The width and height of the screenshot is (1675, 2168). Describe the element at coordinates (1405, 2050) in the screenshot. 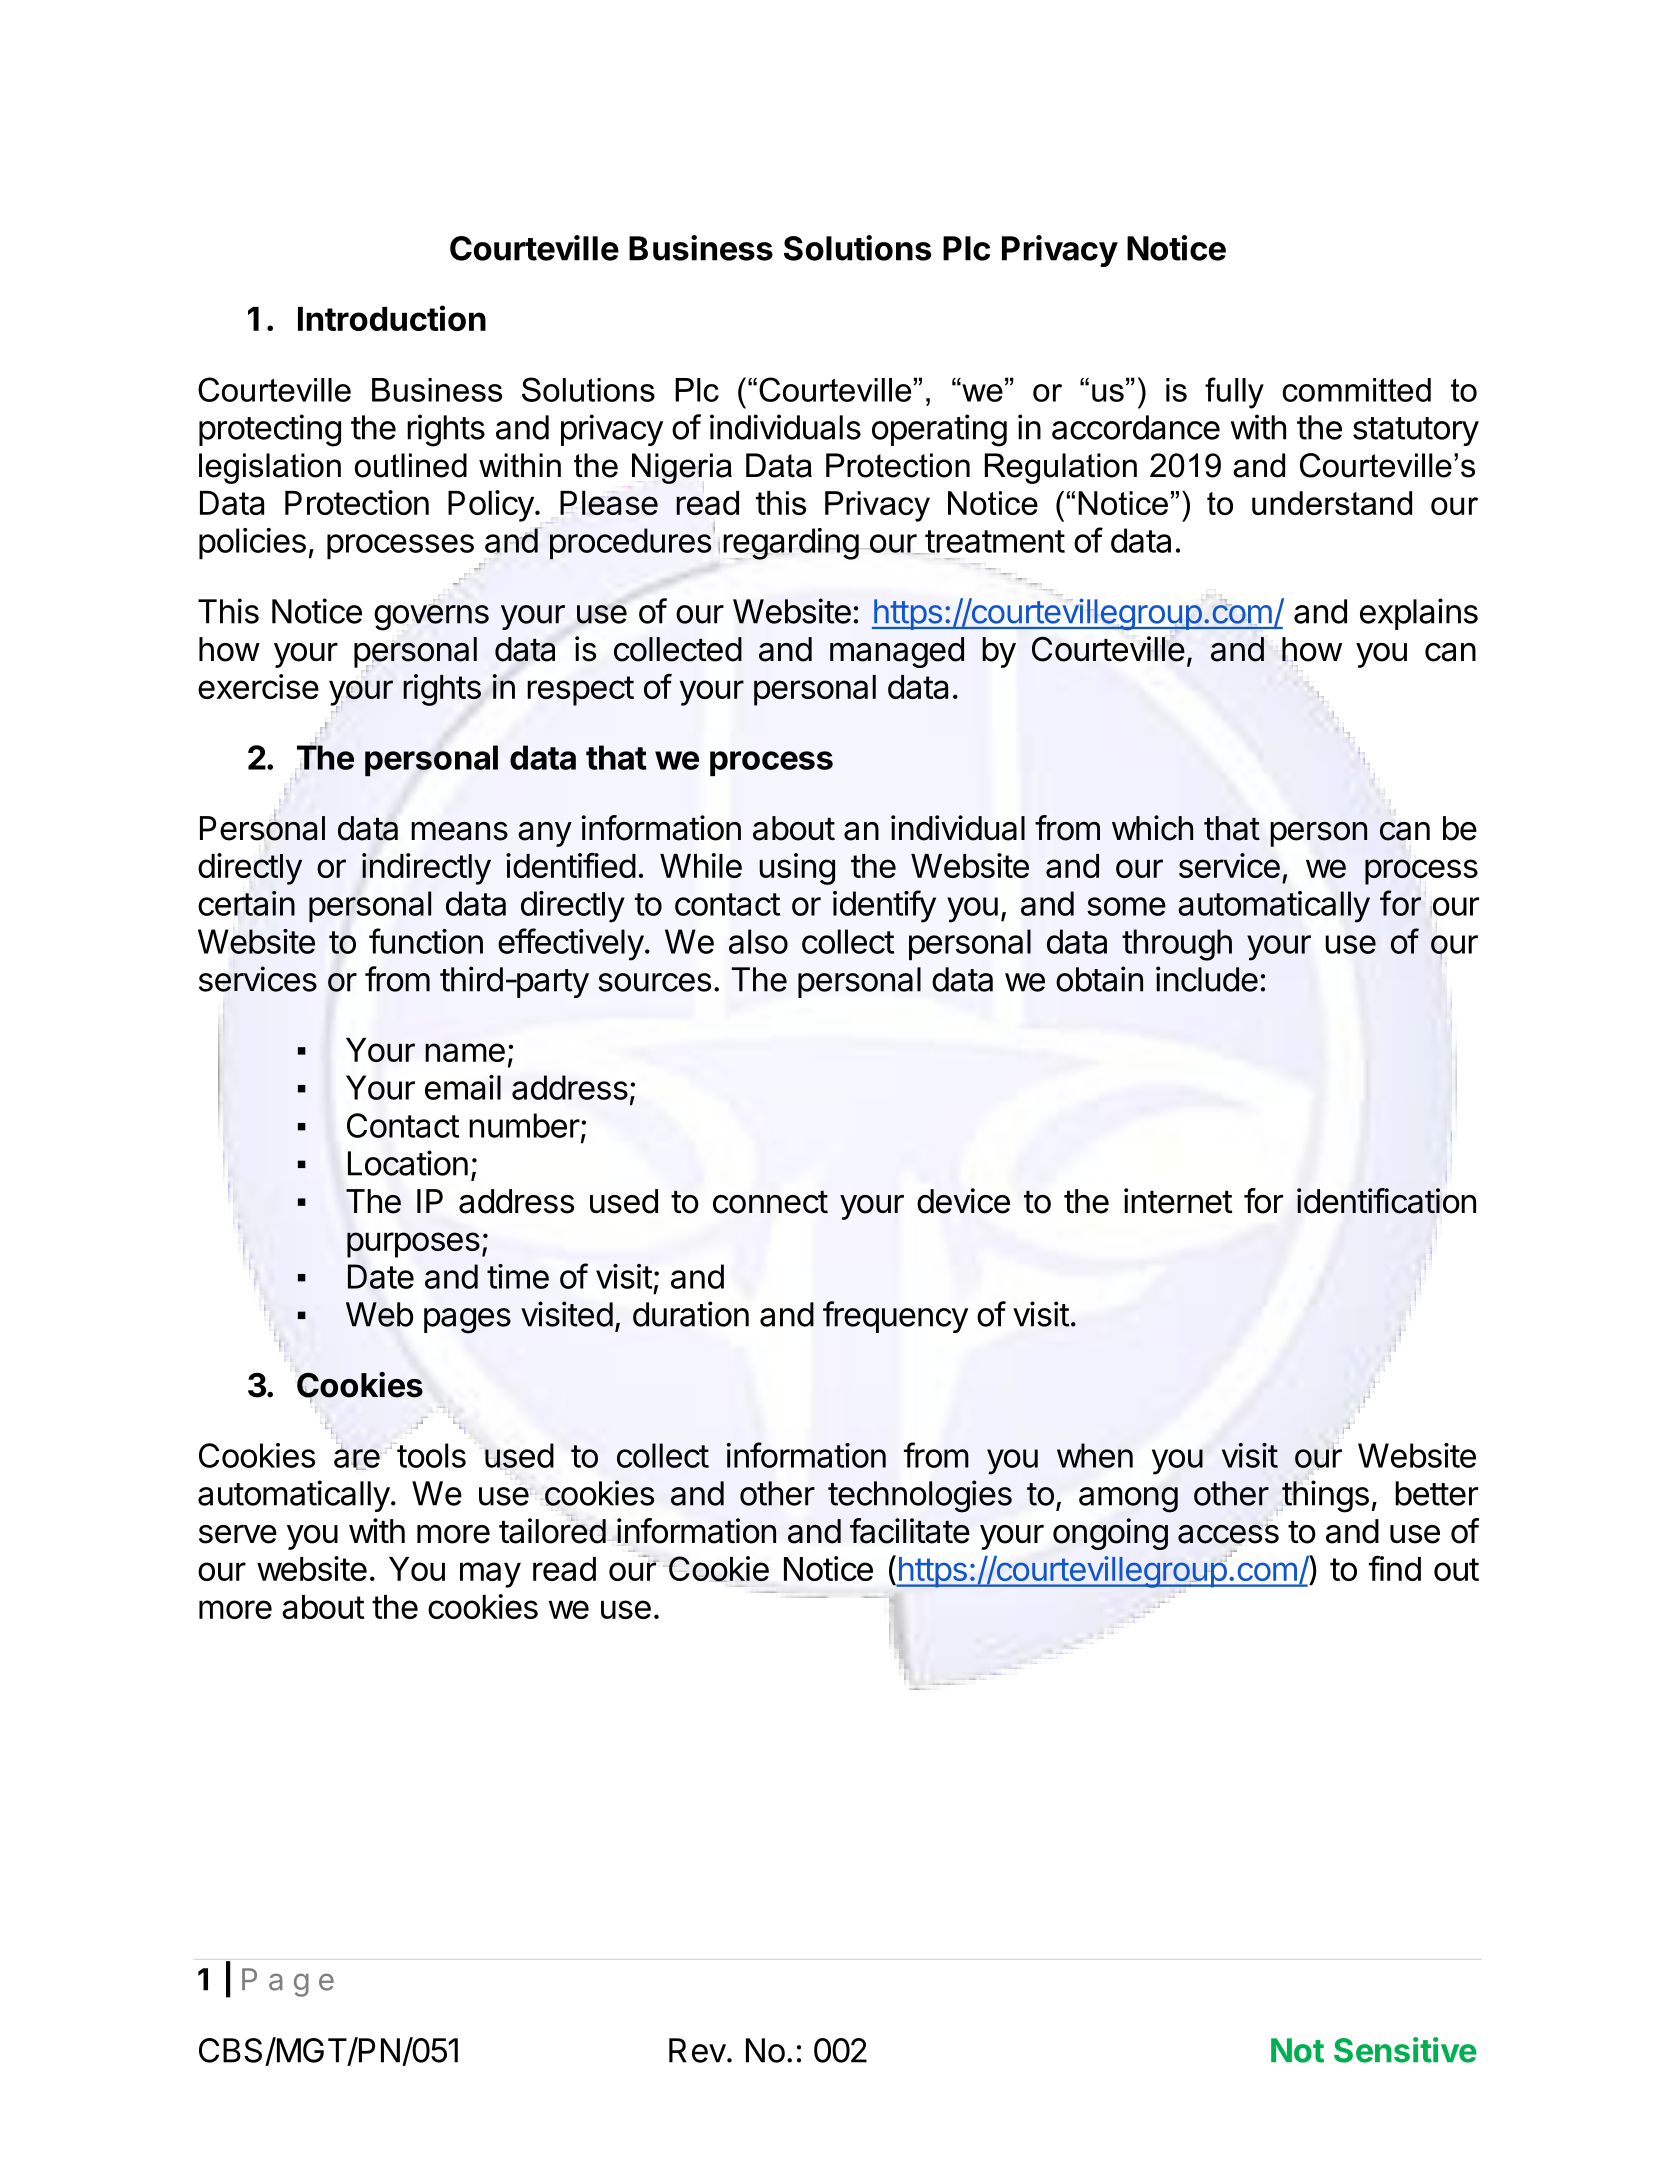

I see `Sensitive` at that location.
